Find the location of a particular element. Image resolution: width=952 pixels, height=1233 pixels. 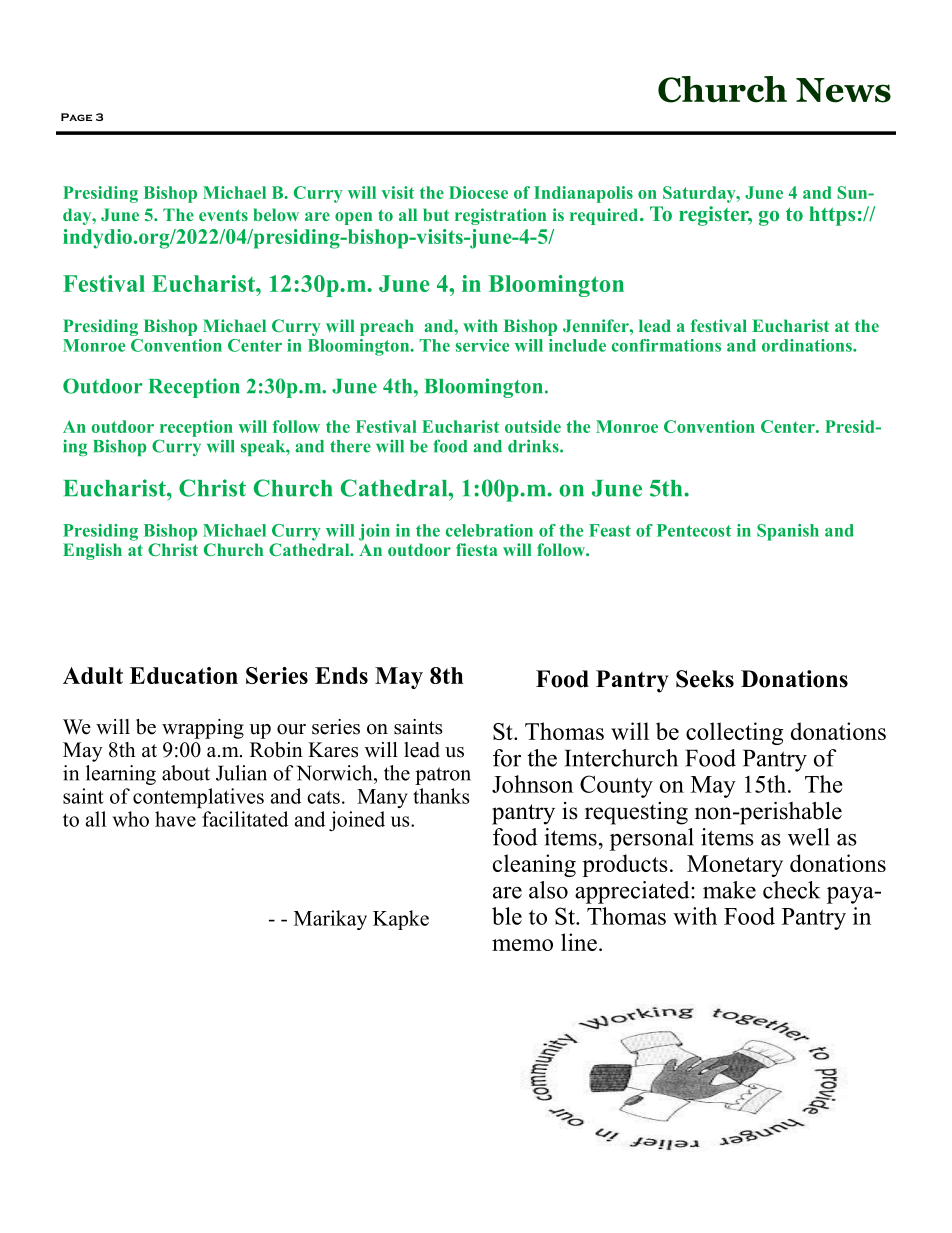

News is located at coordinates (843, 90).
